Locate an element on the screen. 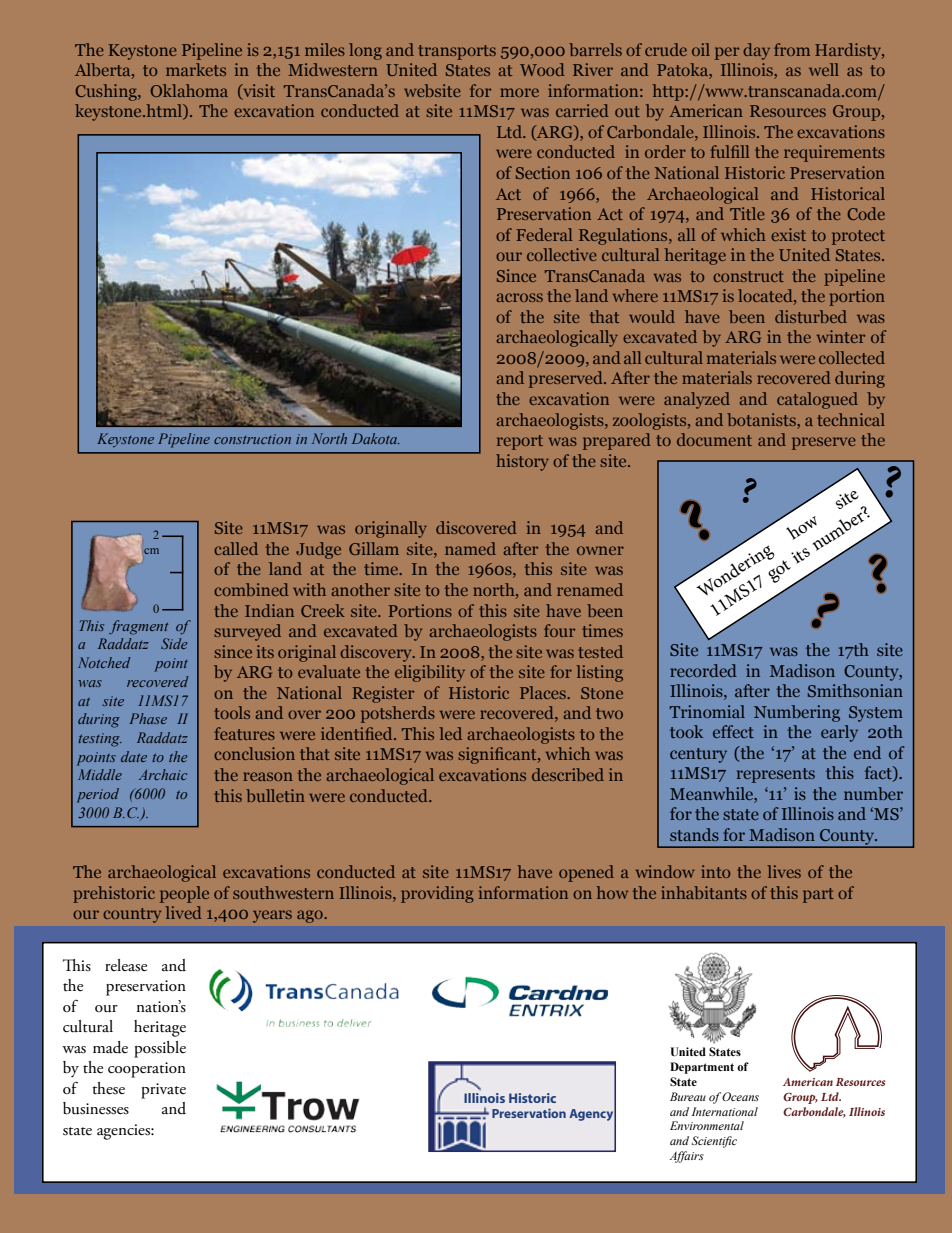 This screenshot has width=952, height=1233. more is located at coordinates (519, 92).
